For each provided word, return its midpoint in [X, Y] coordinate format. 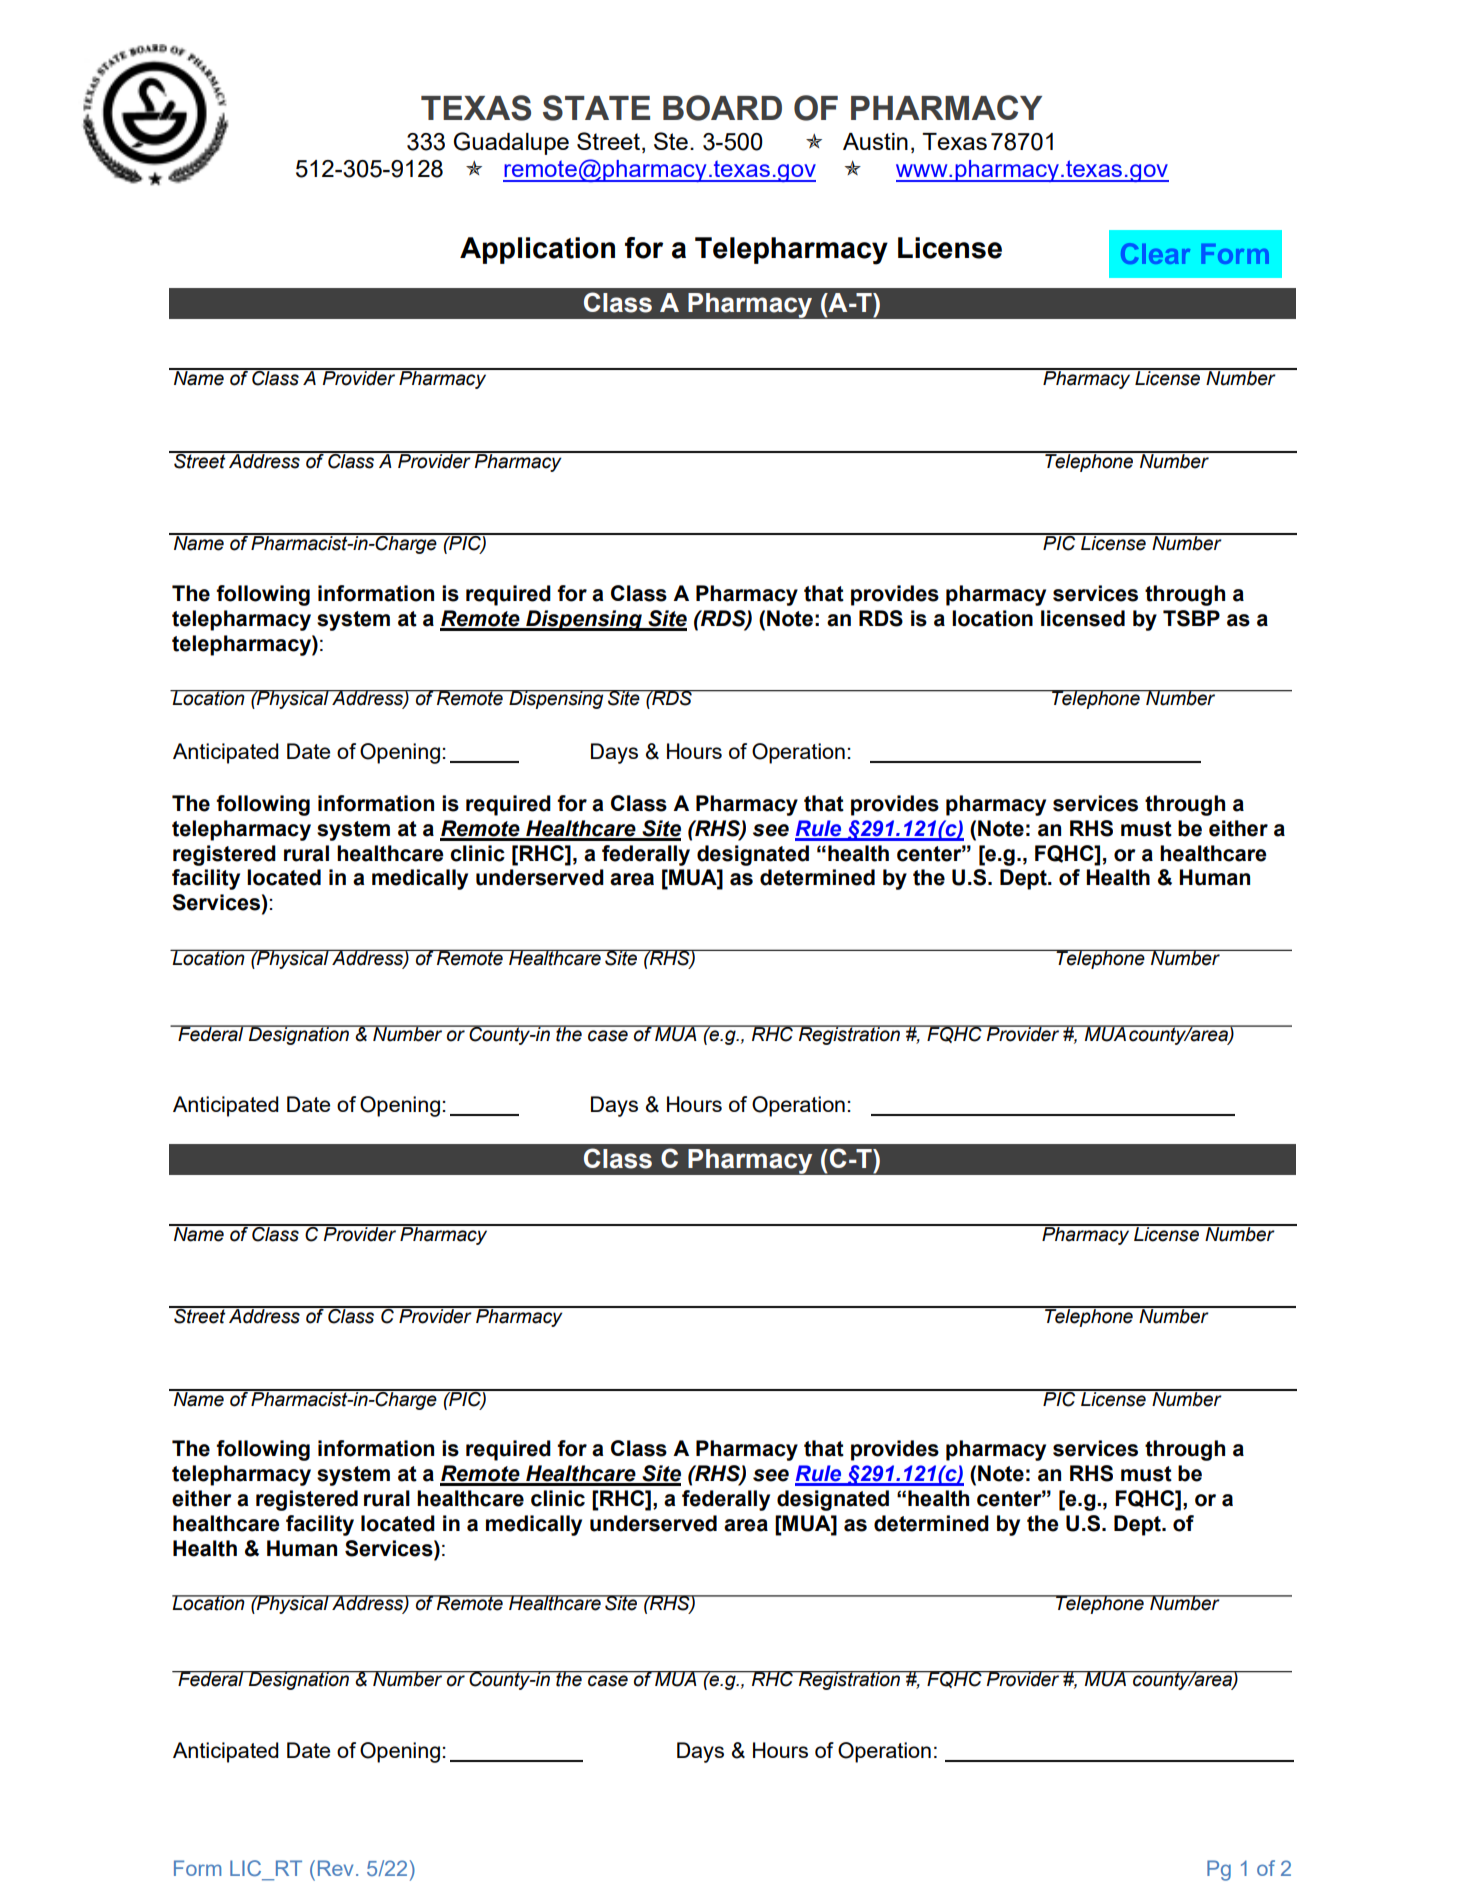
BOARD [722, 108]
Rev [335, 1868]
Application [537, 250]
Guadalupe [511, 143]
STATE [596, 108]
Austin [875, 141]
